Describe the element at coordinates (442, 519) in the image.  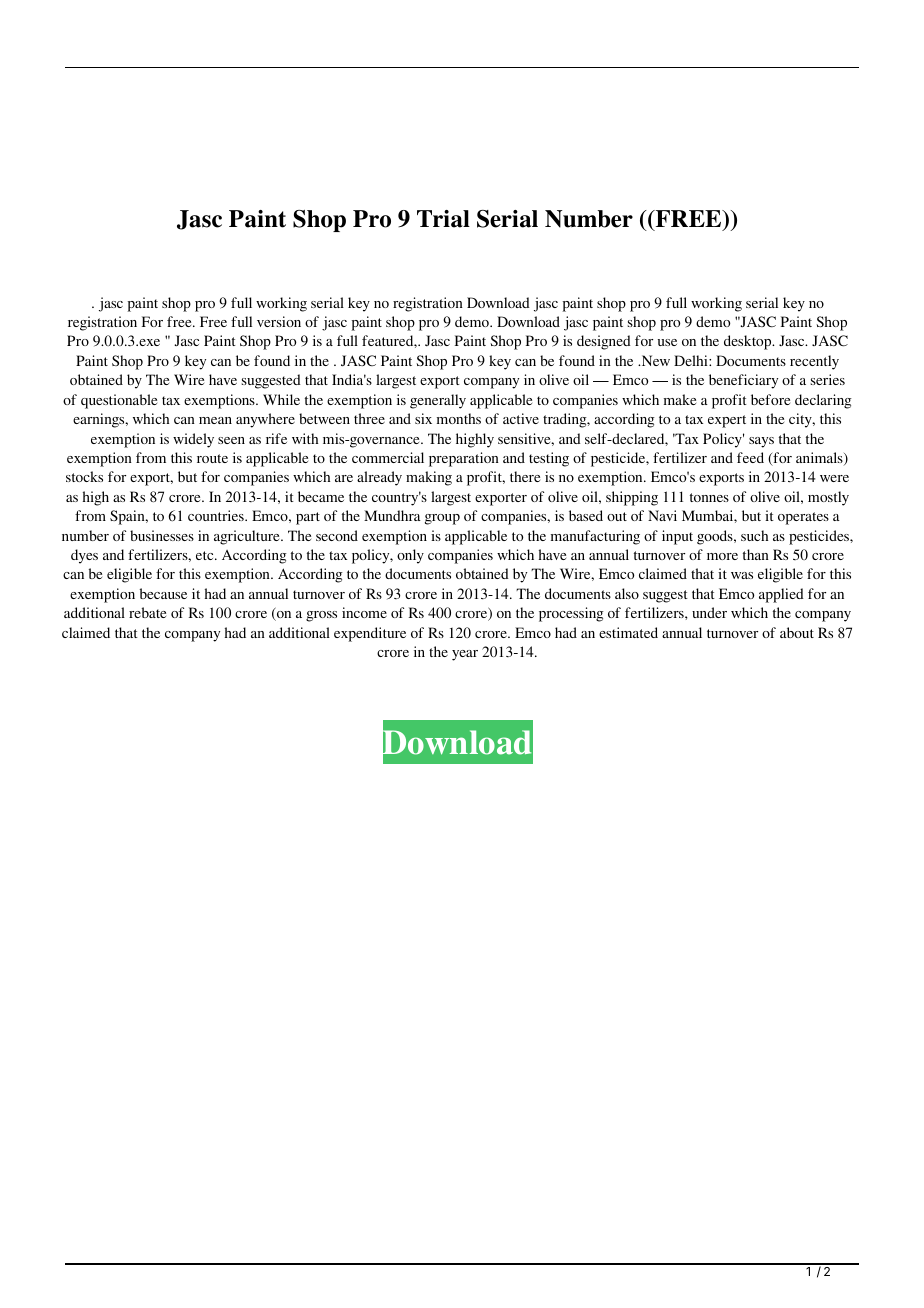
I see `group` at that location.
